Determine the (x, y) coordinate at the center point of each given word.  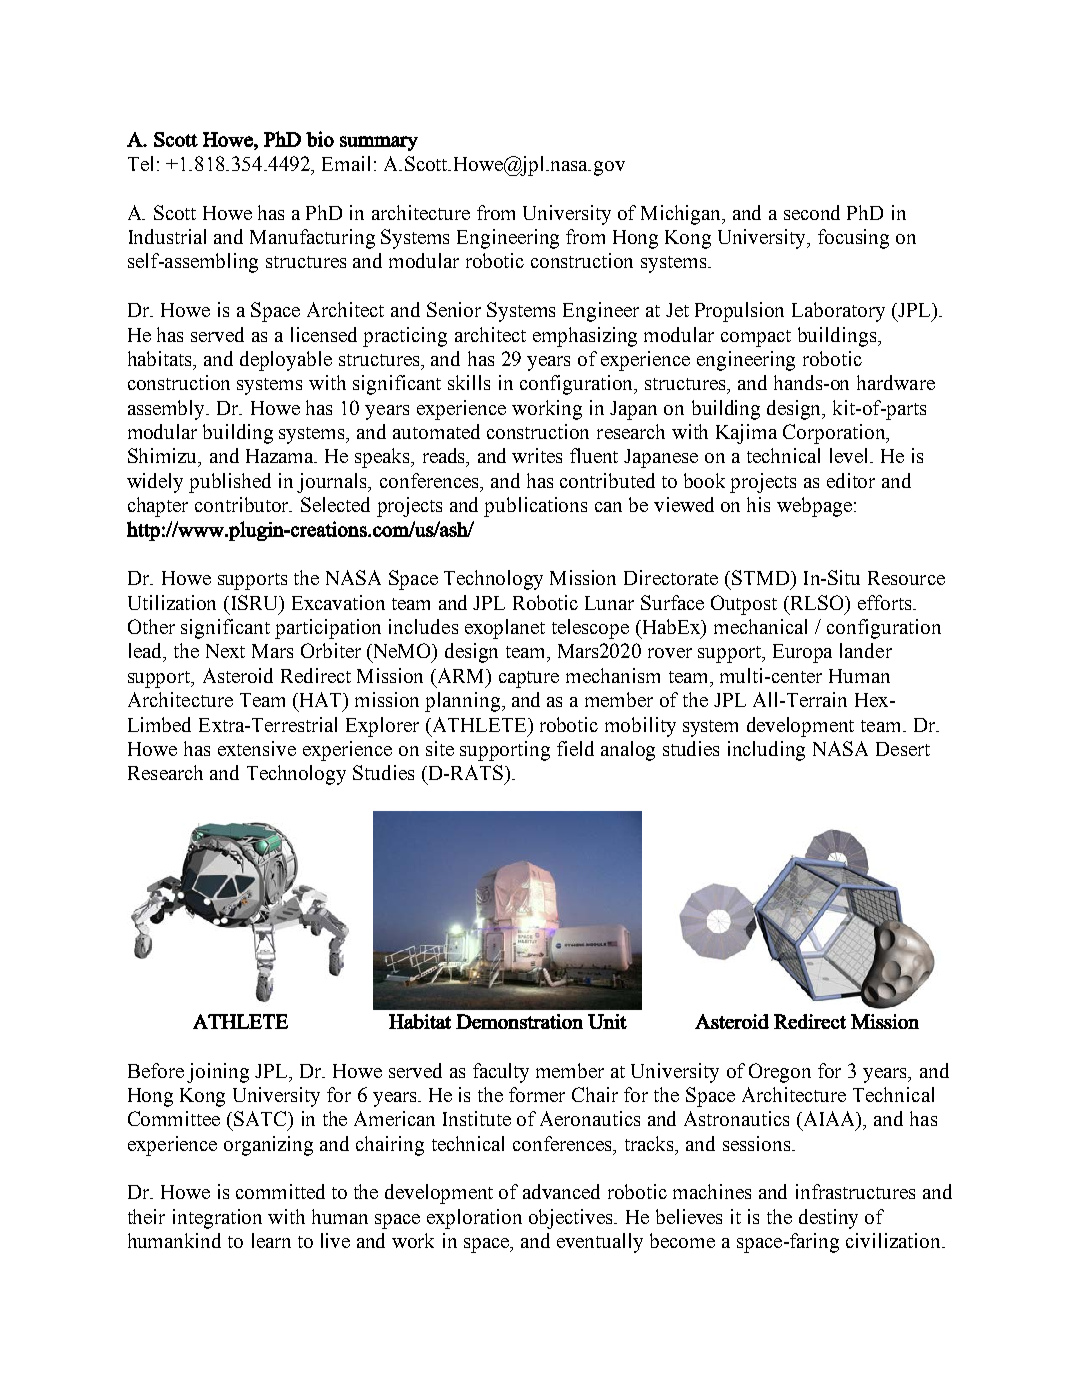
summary (379, 143)
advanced (561, 1191)
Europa (802, 653)
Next (225, 651)
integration (217, 1219)
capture (529, 679)
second (812, 212)
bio (320, 139)
